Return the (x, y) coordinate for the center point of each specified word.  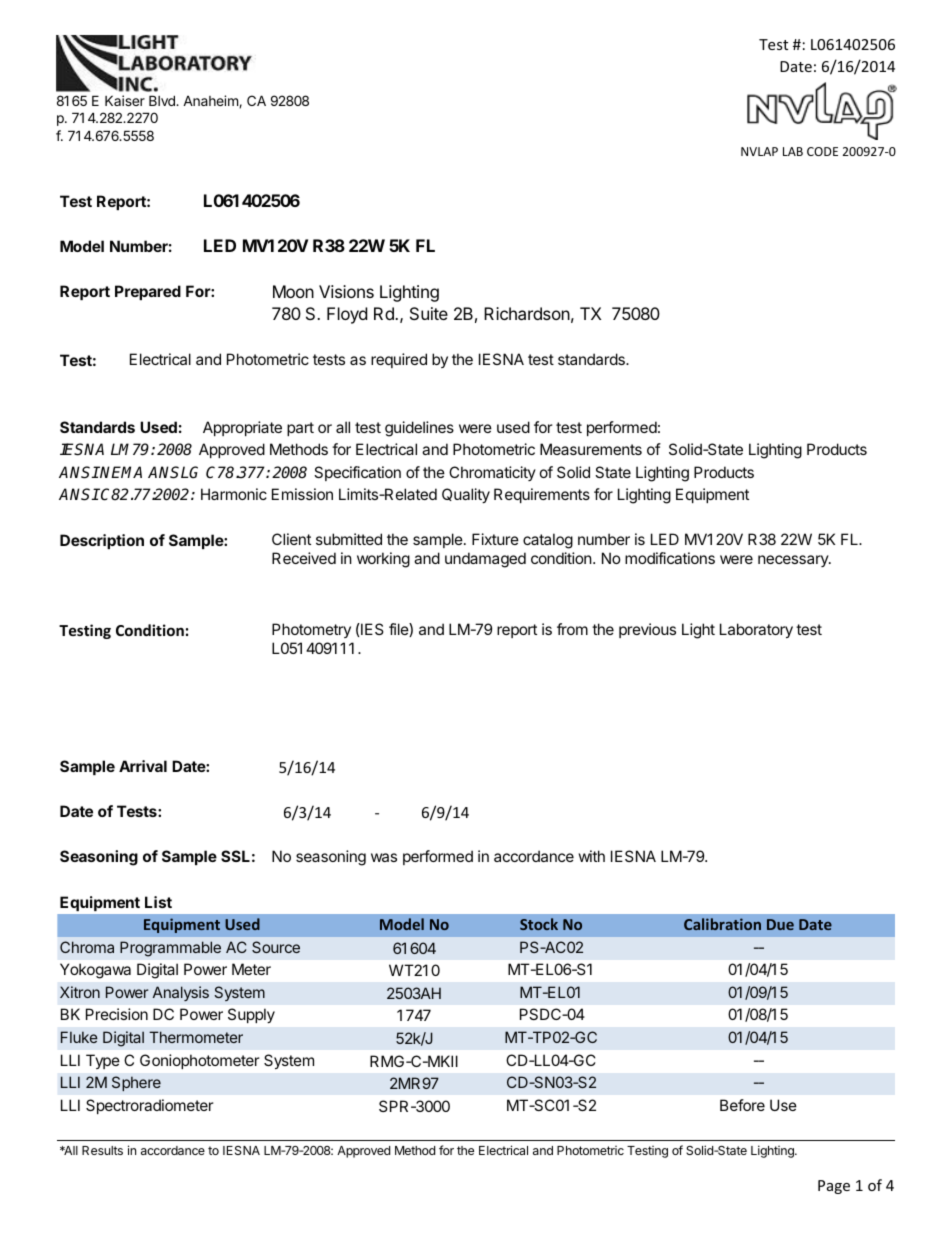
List (158, 902)
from (572, 629)
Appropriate (242, 428)
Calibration (722, 924)
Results (102, 1150)
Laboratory (756, 630)
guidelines (419, 429)
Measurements (591, 449)
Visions (346, 291)
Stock (539, 924)
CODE (822, 151)
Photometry (311, 630)
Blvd (163, 100)
